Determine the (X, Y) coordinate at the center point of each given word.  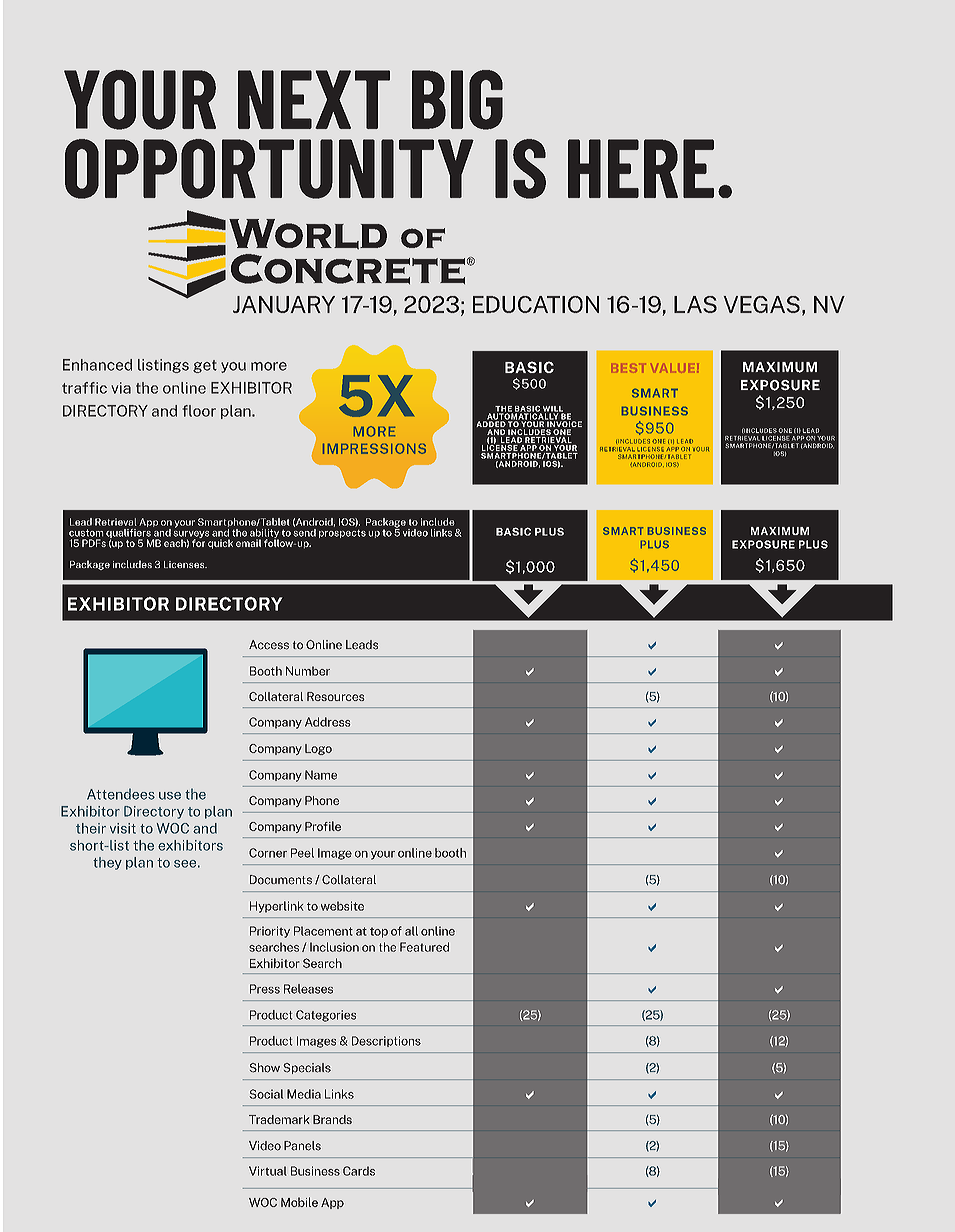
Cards (359, 1171)
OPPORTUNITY (269, 169)
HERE (641, 168)
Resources (336, 696)
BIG (457, 100)
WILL (552, 410)
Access (269, 645)
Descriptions (386, 1041)
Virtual (268, 1171)
